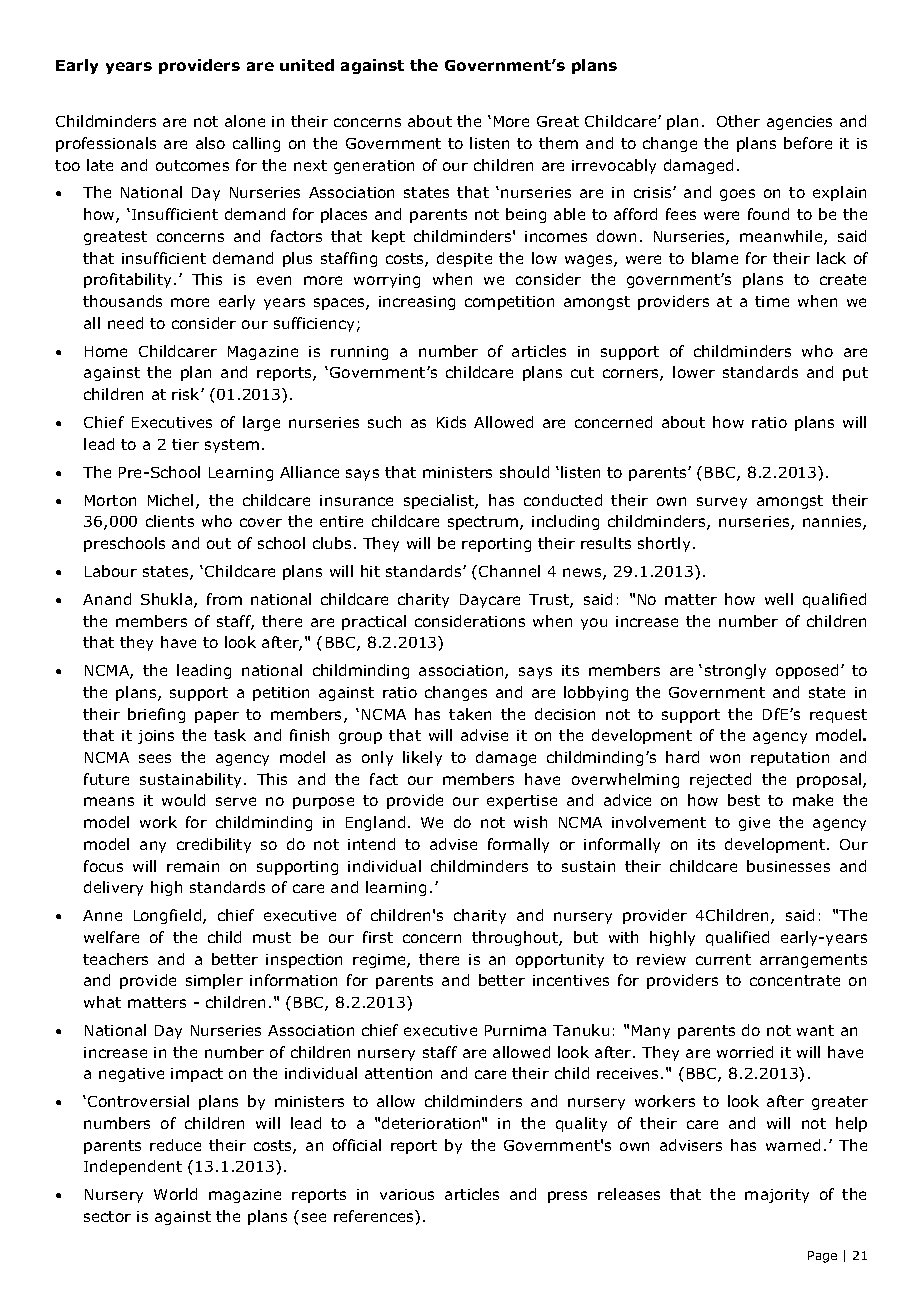 The width and height of the screenshot is (924, 1308). I want to click on Kids, so click(451, 422).
